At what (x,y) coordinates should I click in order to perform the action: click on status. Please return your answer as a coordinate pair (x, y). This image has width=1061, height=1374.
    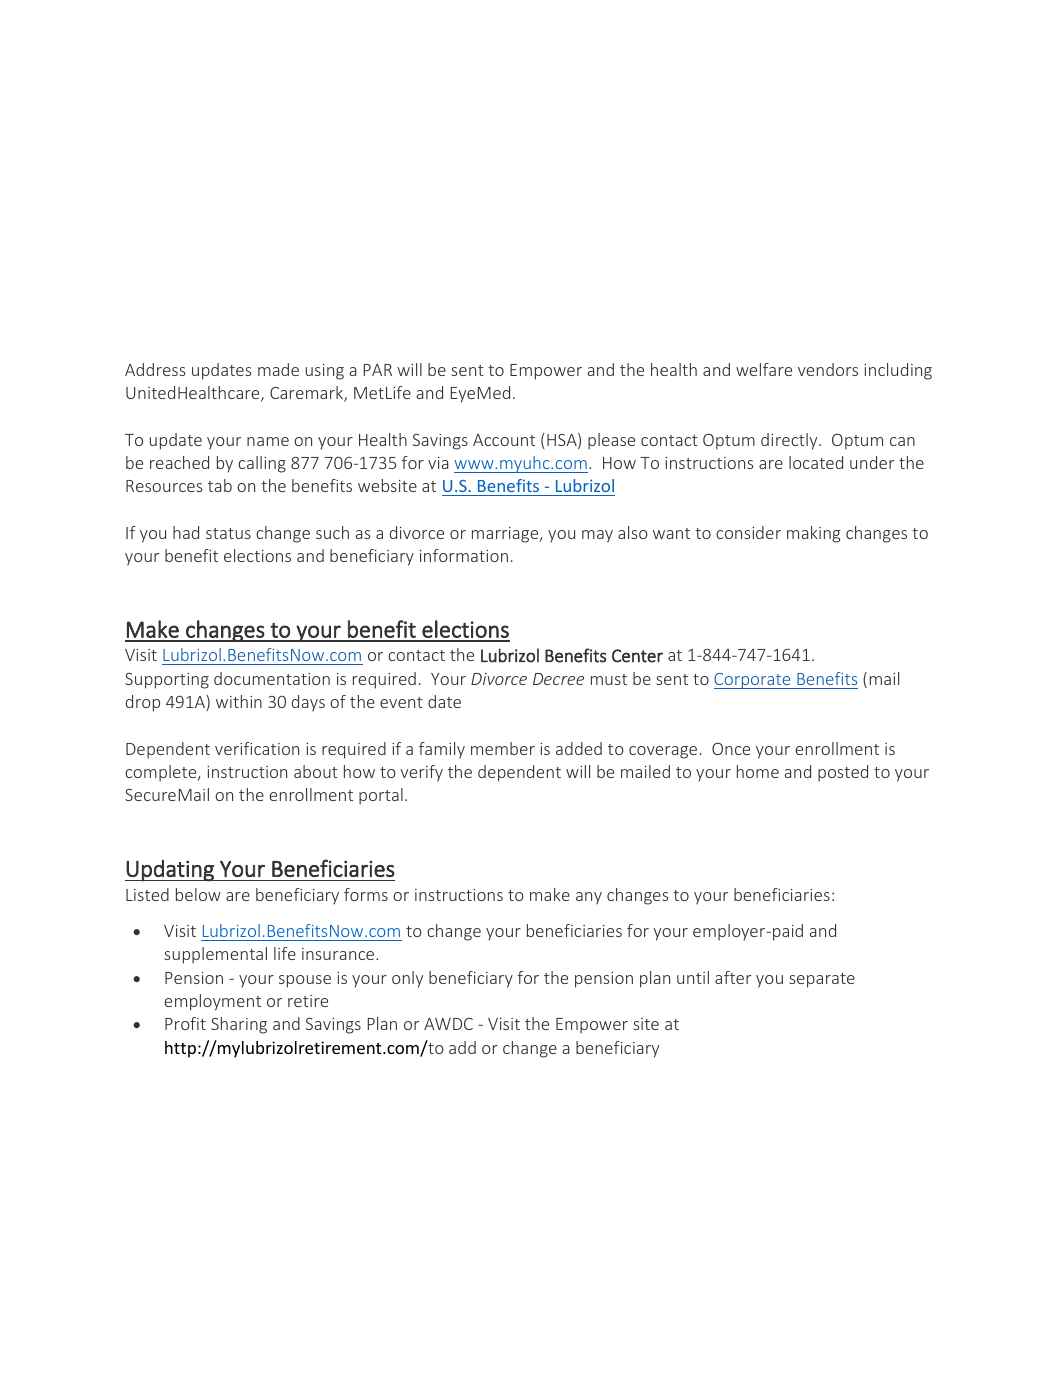
    Looking at the image, I should click on (228, 533).
